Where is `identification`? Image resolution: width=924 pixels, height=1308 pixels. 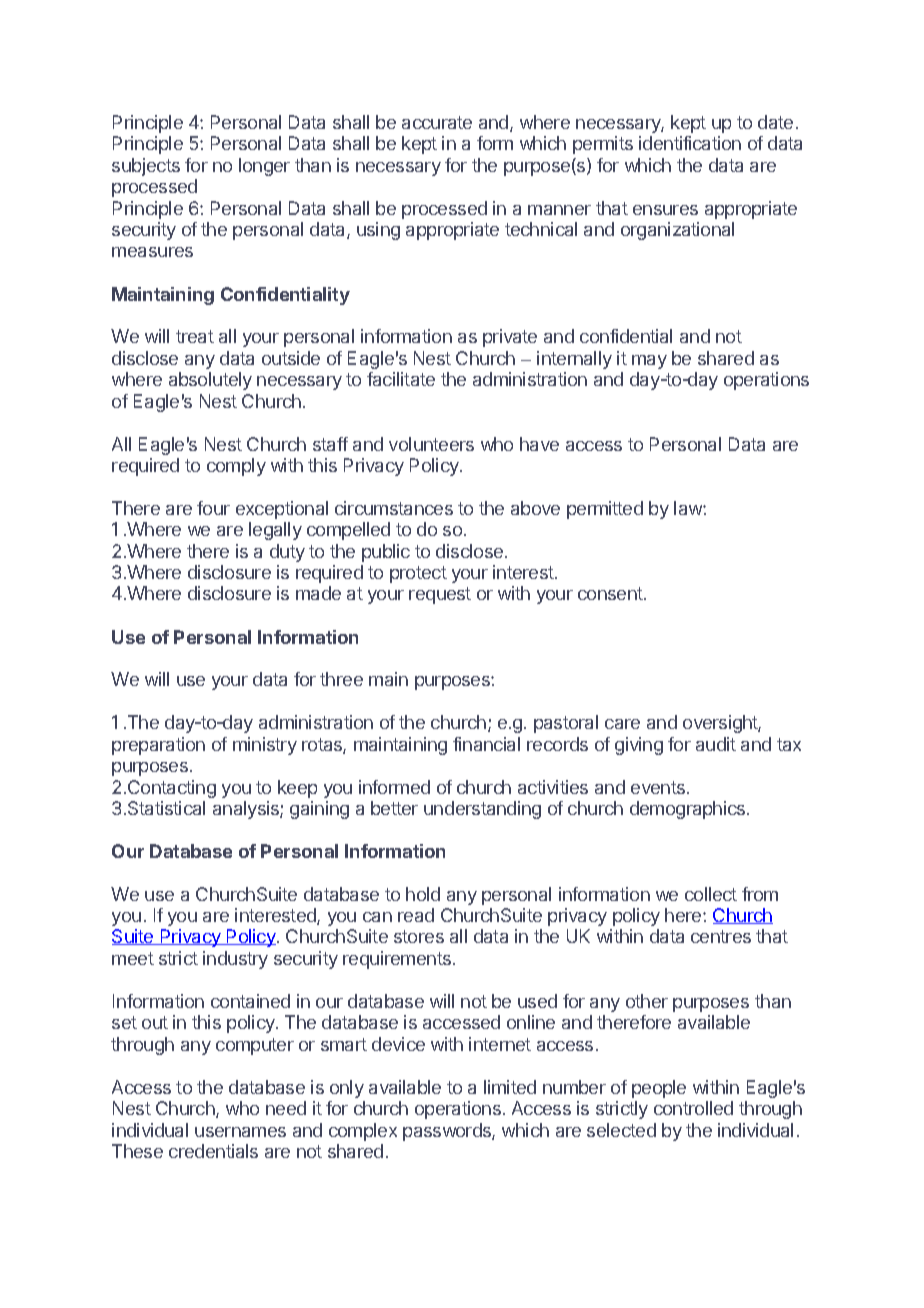 identification is located at coordinates (690, 143).
